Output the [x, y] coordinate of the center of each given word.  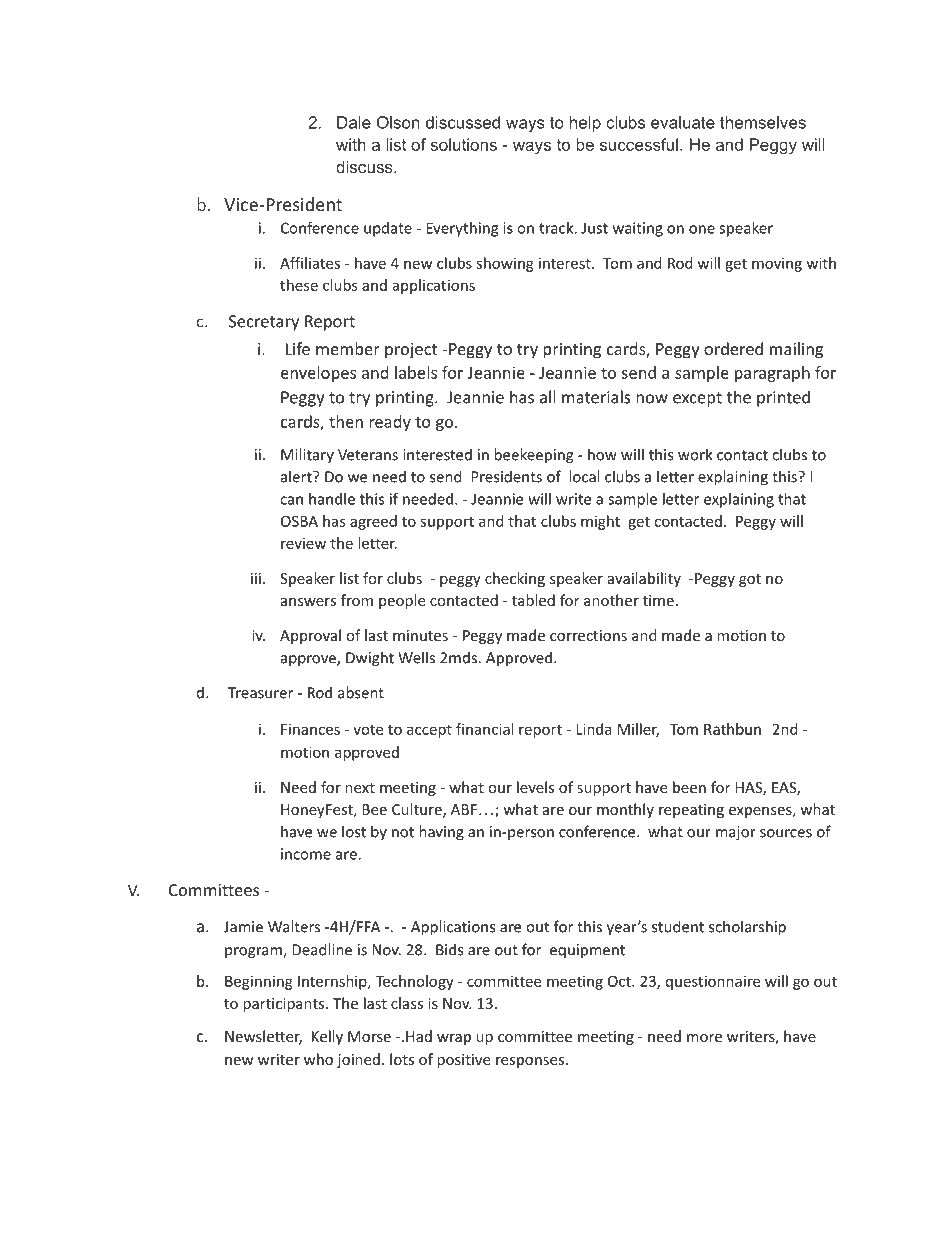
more [704, 1038]
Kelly [327, 1037]
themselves [763, 122]
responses [530, 1062]
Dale [354, 122]
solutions [463, 144]
